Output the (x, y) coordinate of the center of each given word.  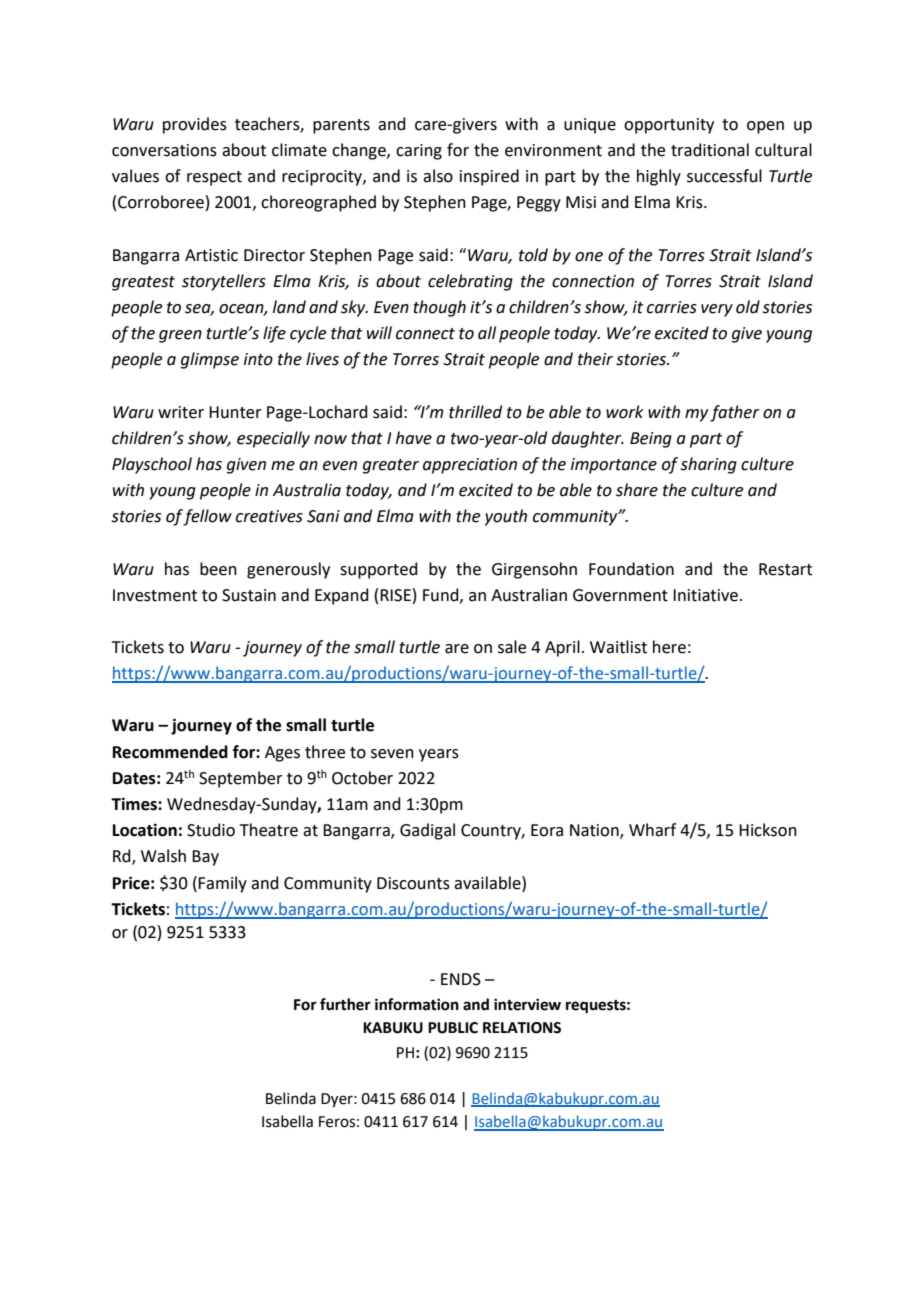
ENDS (461, 979)
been (218, 569)
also (438, 176)
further (345, 1004)
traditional (710, 150)
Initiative (705, 595)
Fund (442, 595)
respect (214, 178)
